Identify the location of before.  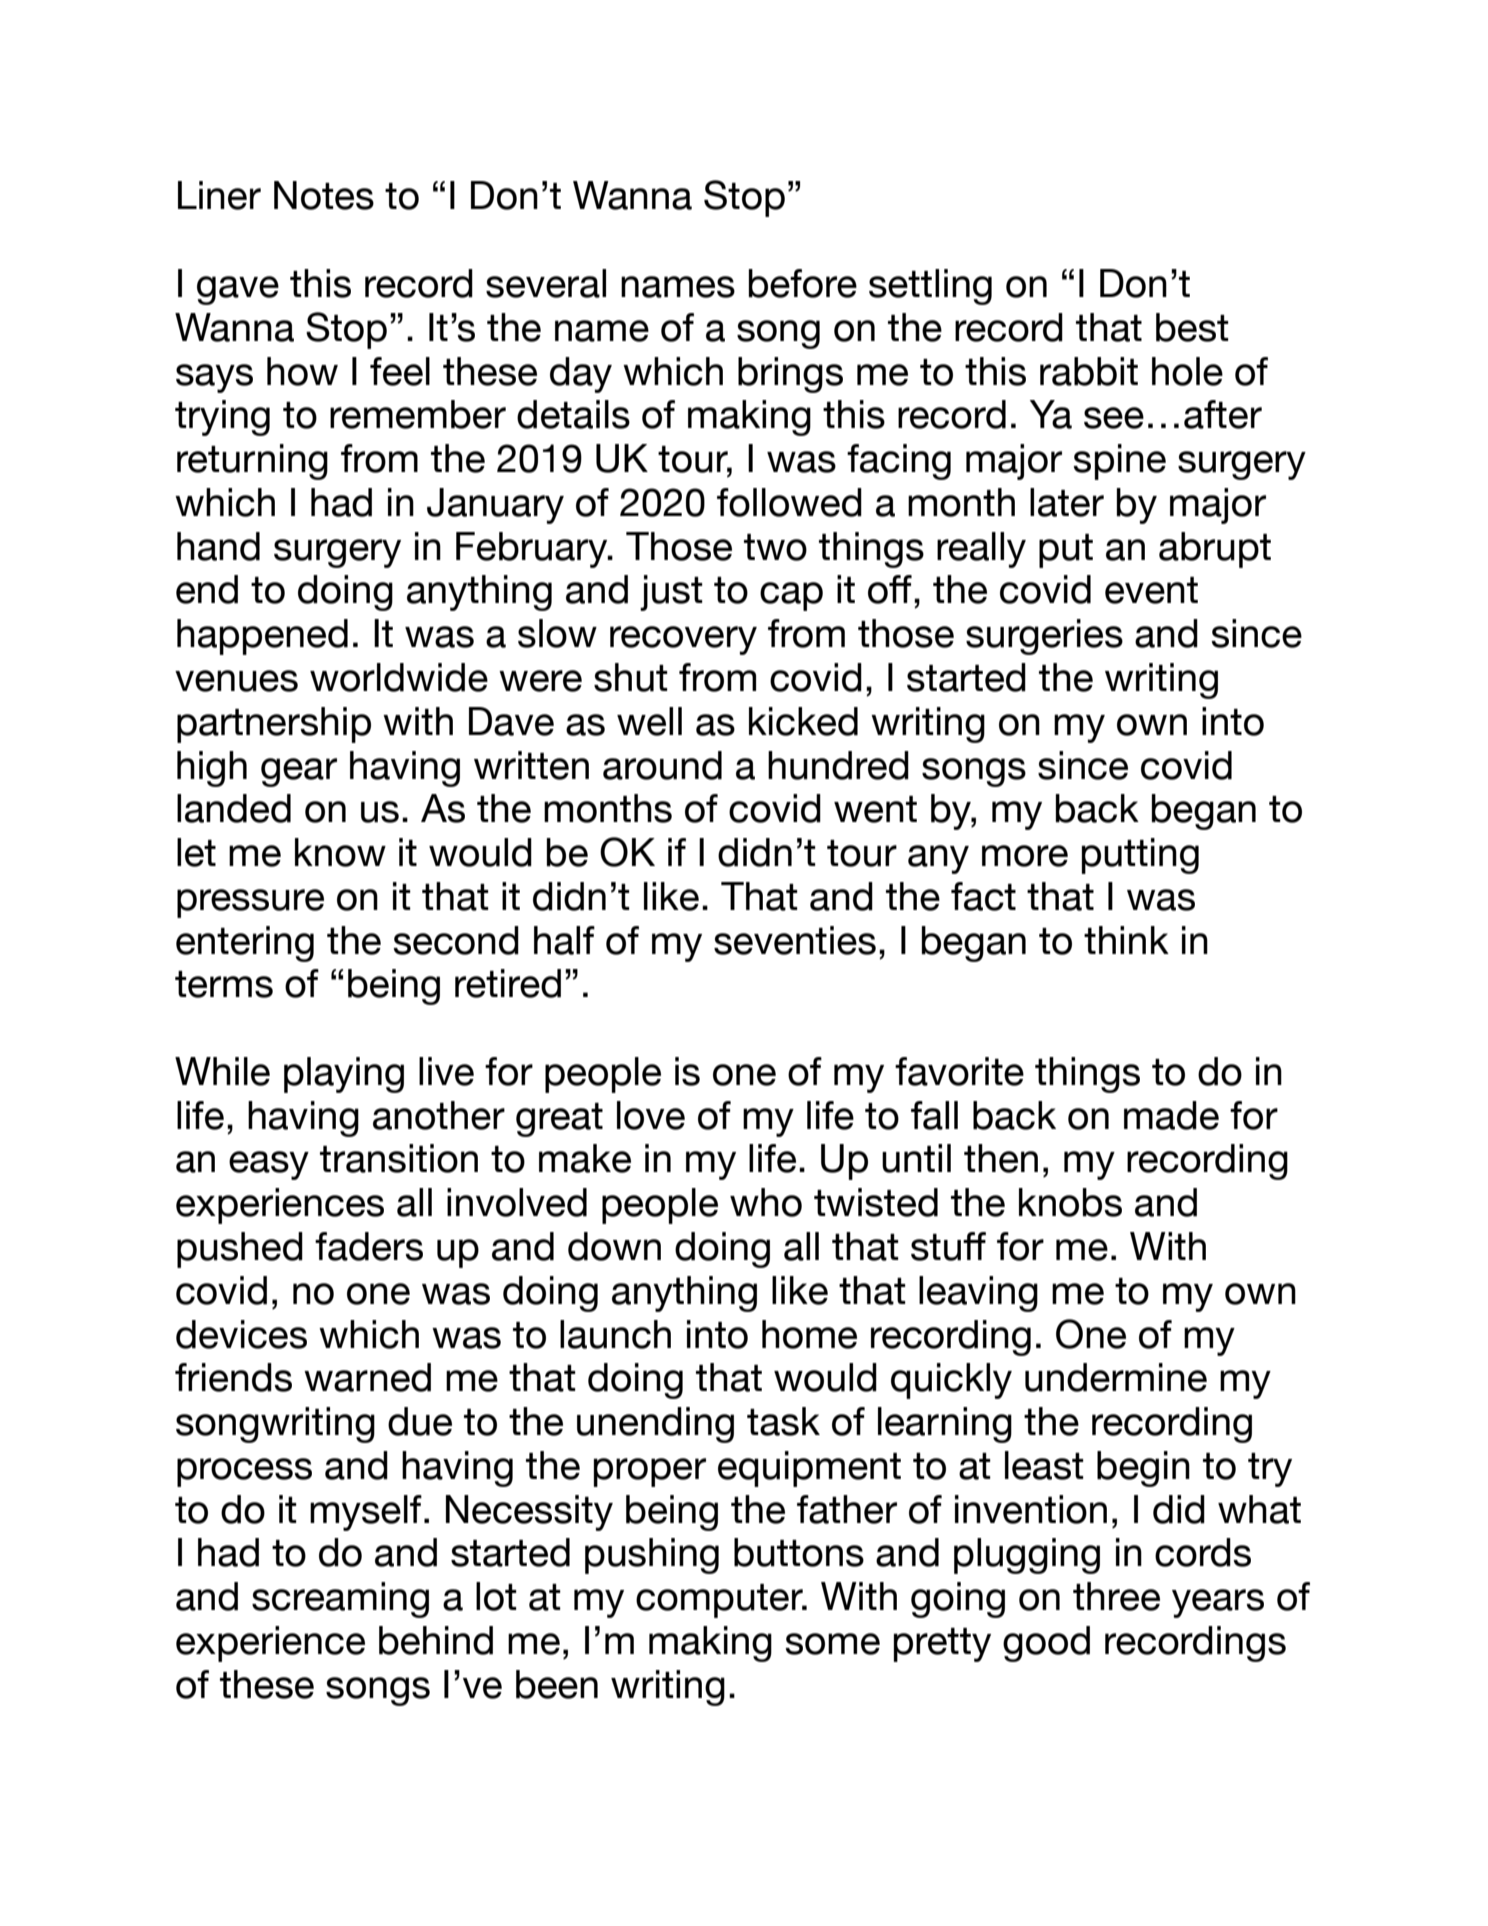
(803, 283).
